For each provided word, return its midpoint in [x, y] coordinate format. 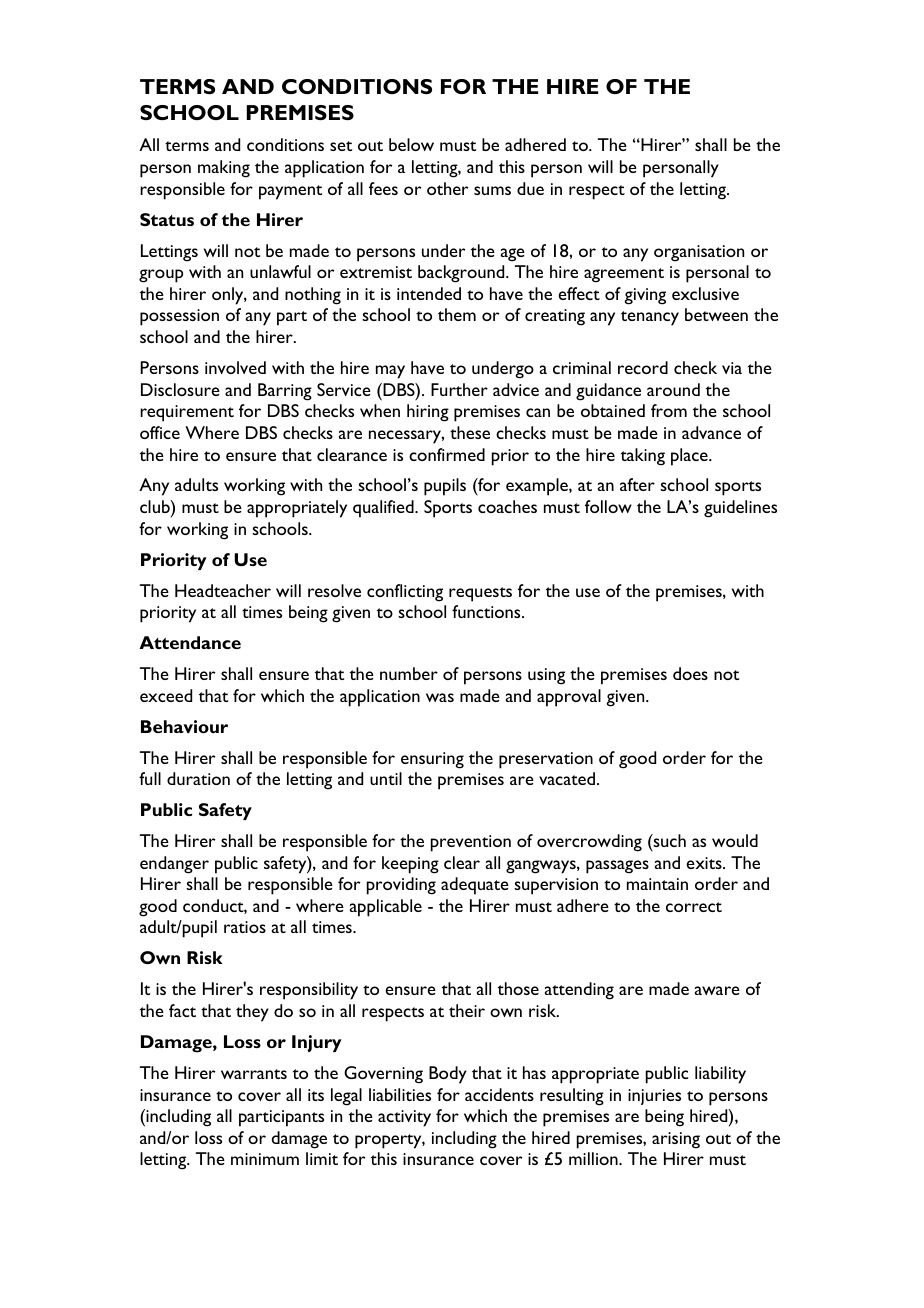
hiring [428, 413]
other [447, 188]
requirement [187, 413]
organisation [699, 253]
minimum [265, 1159]
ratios [245, 927]
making [224, 169]
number [409, 673]
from [669, 410]
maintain [657, 884]
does [690, 673]
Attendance [190, 642]
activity [404, 1118]
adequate [475, 886]
